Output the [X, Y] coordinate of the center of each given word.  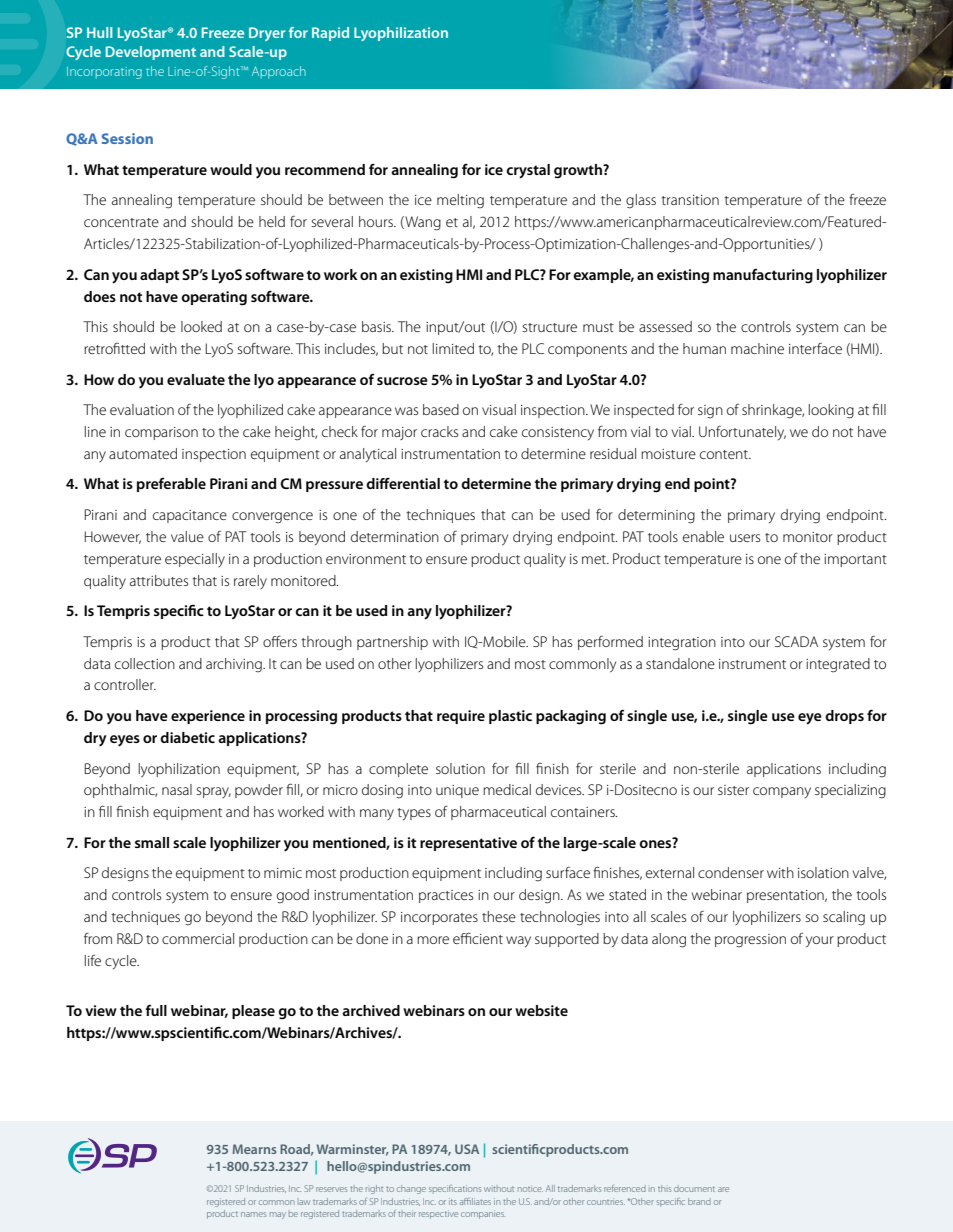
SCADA [796, 641]
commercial [198, 938]
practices [446, 896]
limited [453, 348]
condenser [731, 872]
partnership [392, 643]
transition [690, 200]
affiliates [475, 1201]
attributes [159, 580]
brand [699, 1201]
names [253, 1214]
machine [757, 348]
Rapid [330, 34]
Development [151, 53]
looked [201, 326]
